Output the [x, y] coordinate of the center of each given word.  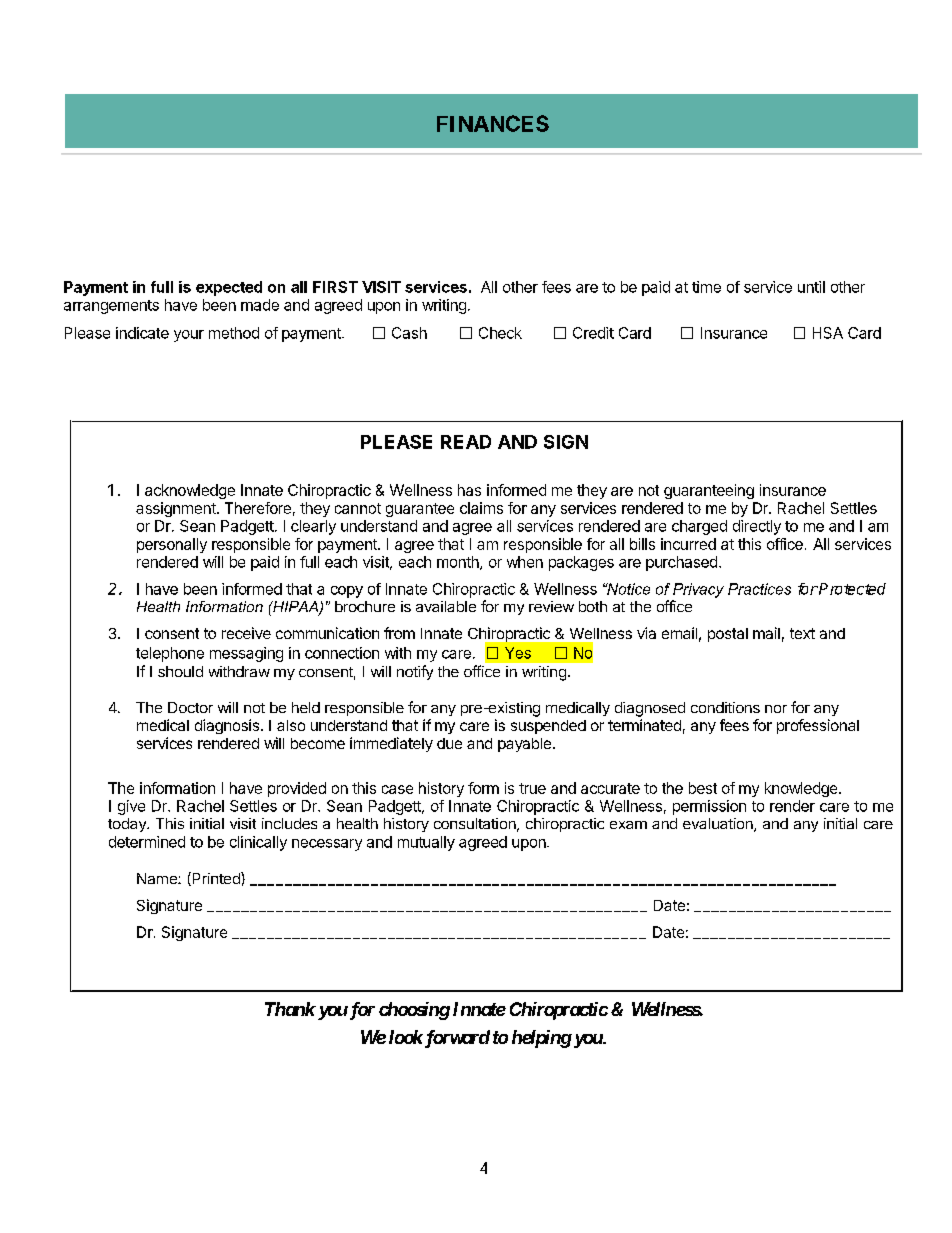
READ [466, 442]
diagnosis [227, 726]
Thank [290, 1009]
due [449, 743]
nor [776, 709]
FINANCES [493, 123]
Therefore [258, 508]
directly [757, 527]
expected [229, 288]
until [811, 287]
